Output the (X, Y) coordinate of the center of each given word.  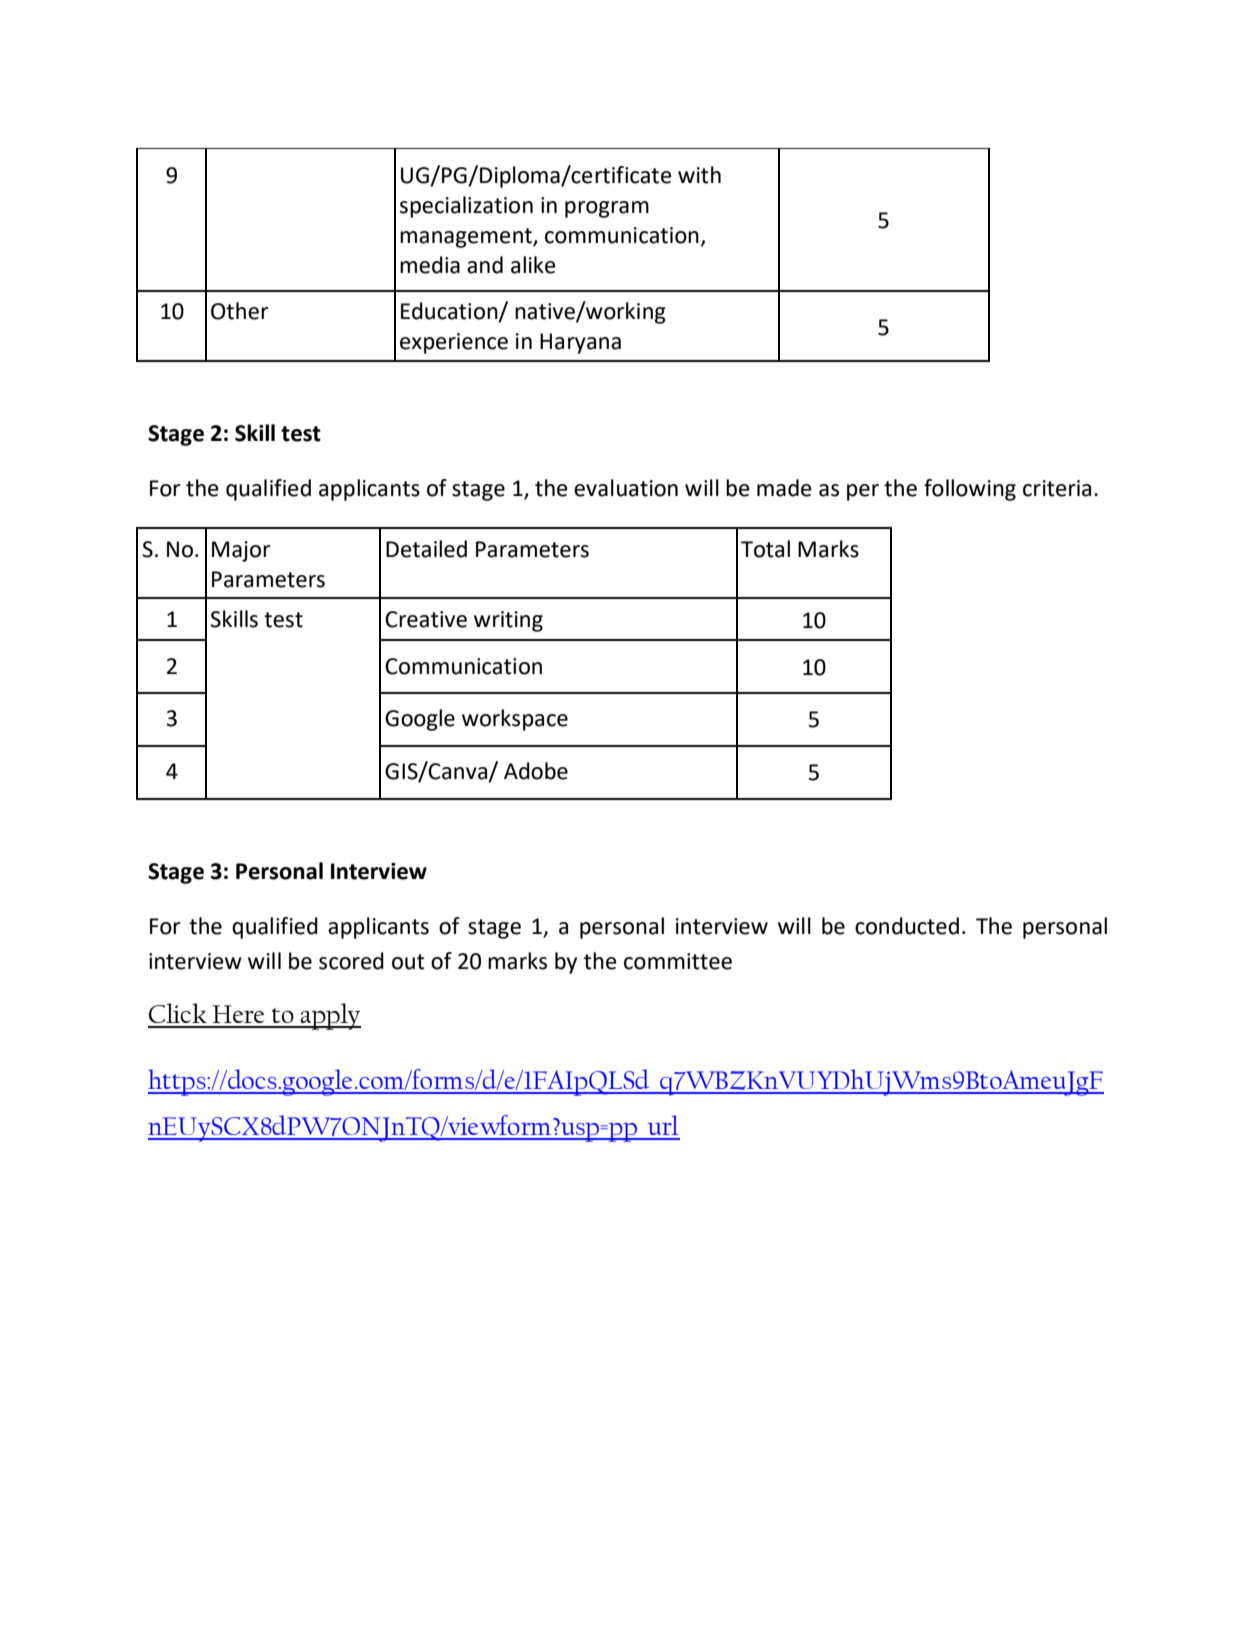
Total (765, 549)
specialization (466, 207)
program (607, 209)
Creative (426, 619)
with (699, 175)
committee (678, 961)
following (970, 490)
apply (330, 1016)
